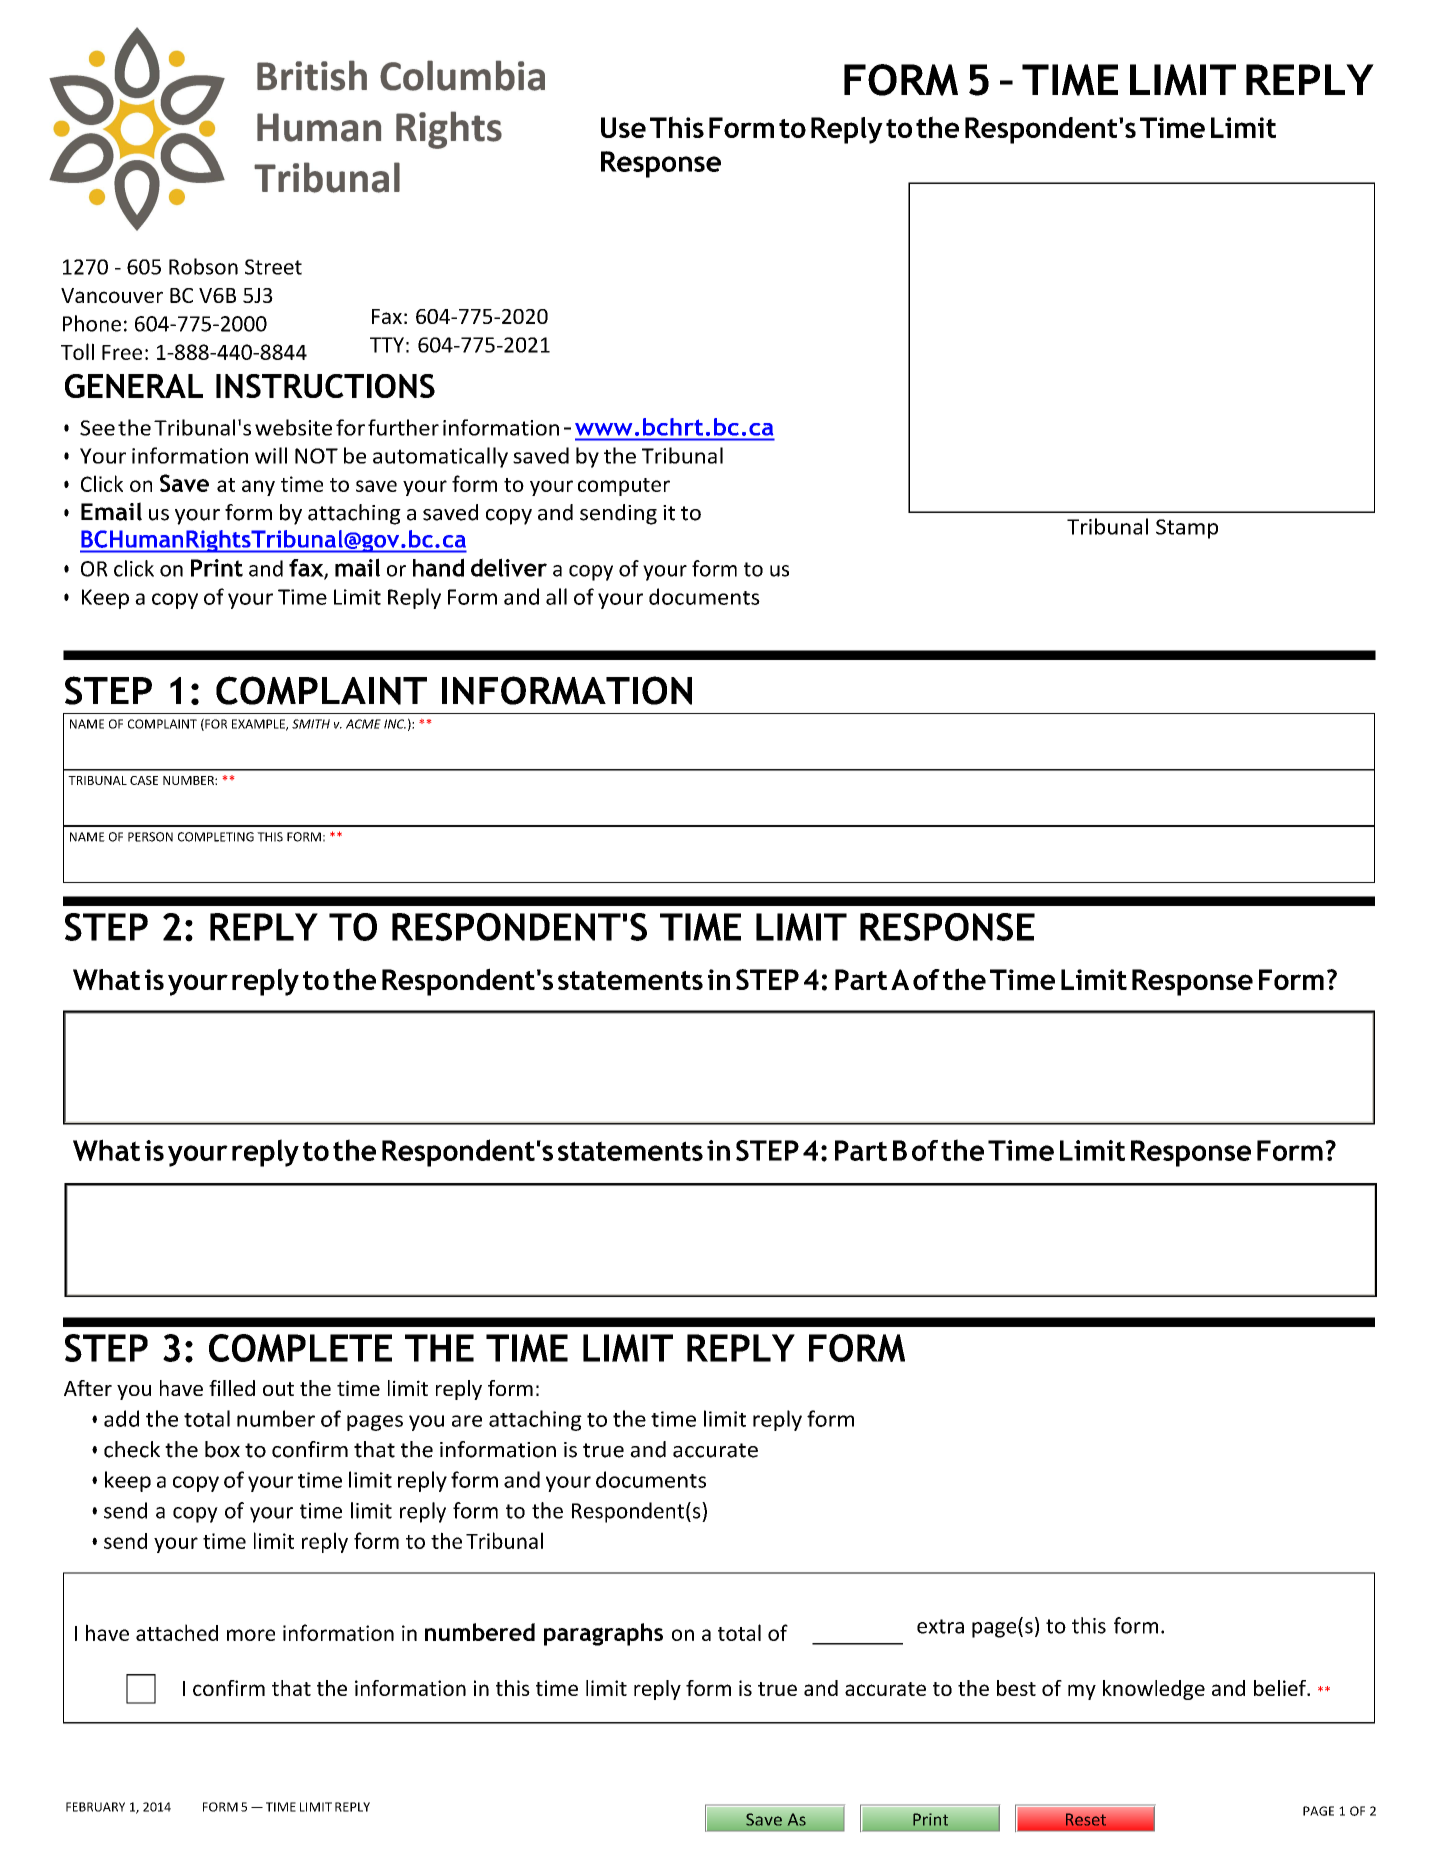 Image resolution: width=1438 pixels, height=1861 pixels. I want to click on COMPLETING, so click(216, 837).
